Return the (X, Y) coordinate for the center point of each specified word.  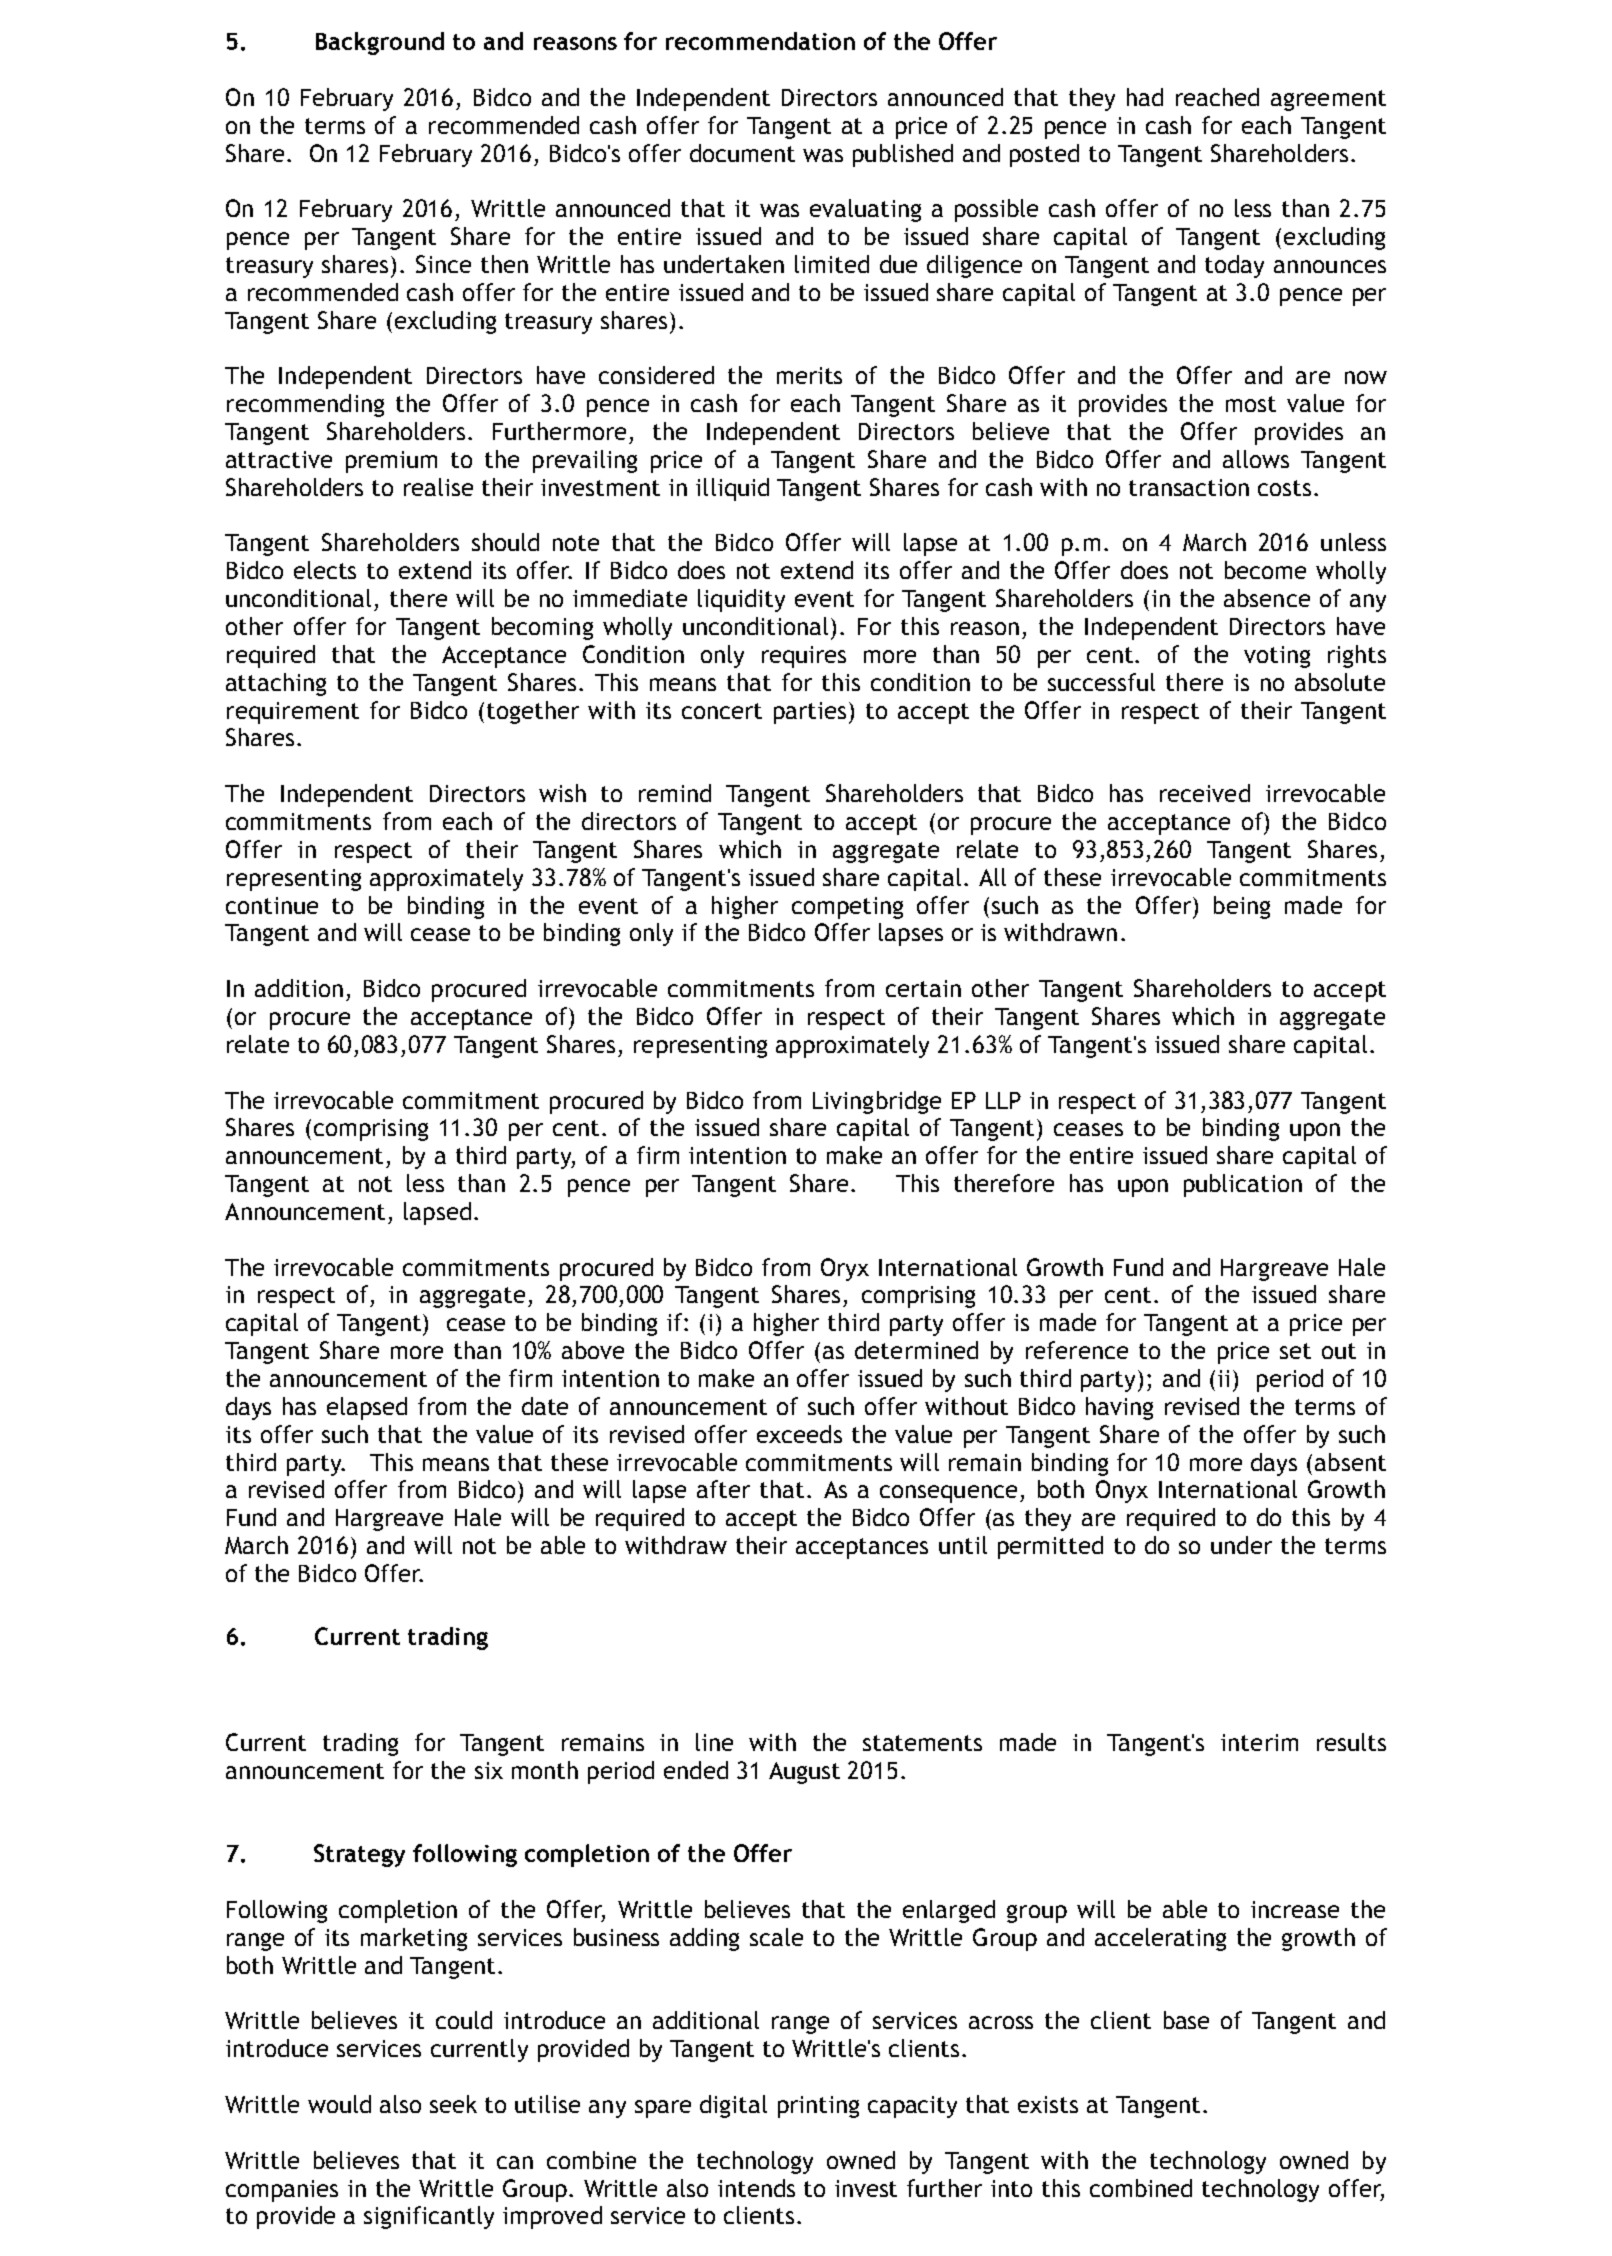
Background (380, 43)
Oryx (845, 1269)
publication (1243, 1185)
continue (272, 905)
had (1145, 97)
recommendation (760, 41)
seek (453, 2104)
